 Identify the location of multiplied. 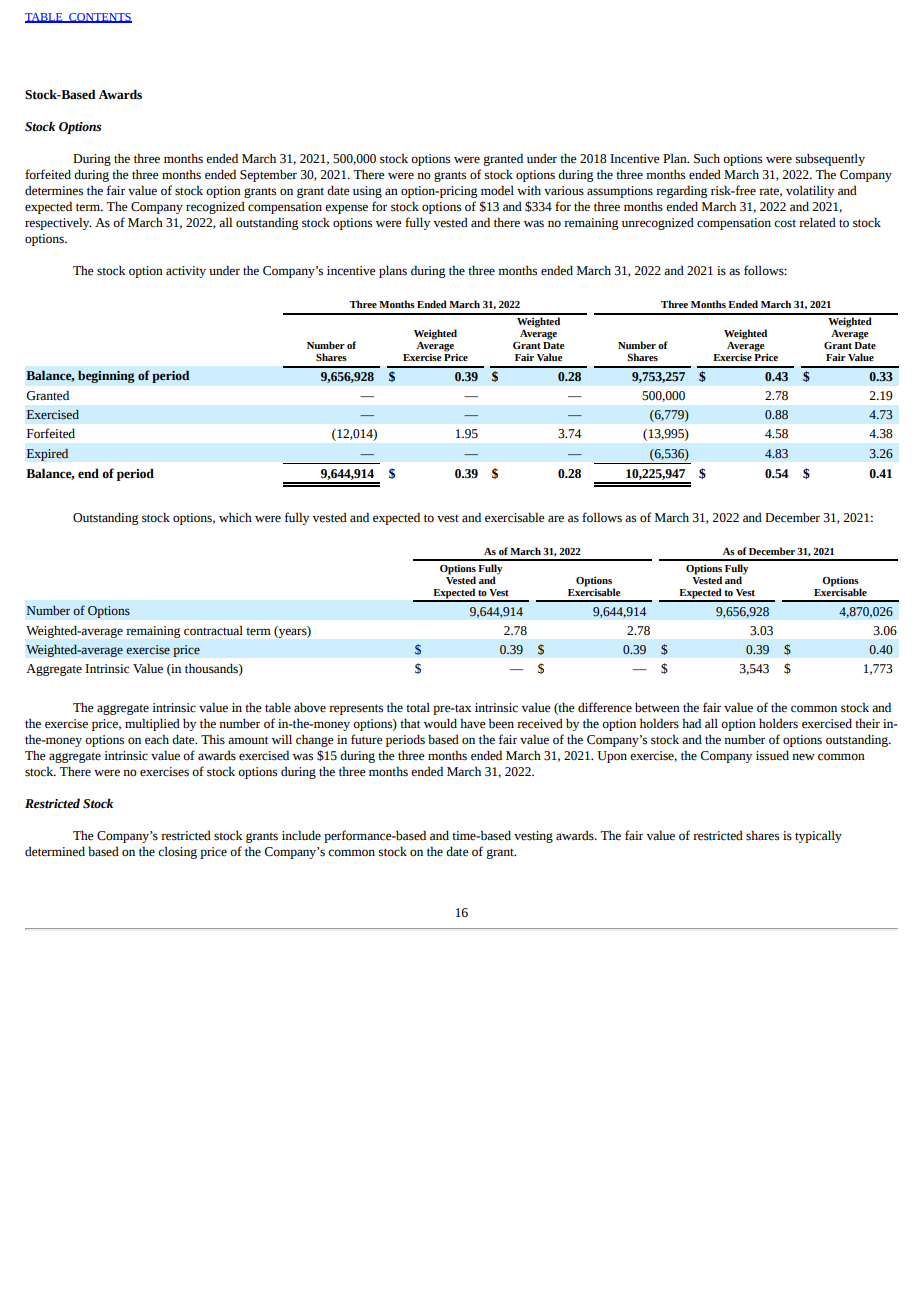
(152, 724).
